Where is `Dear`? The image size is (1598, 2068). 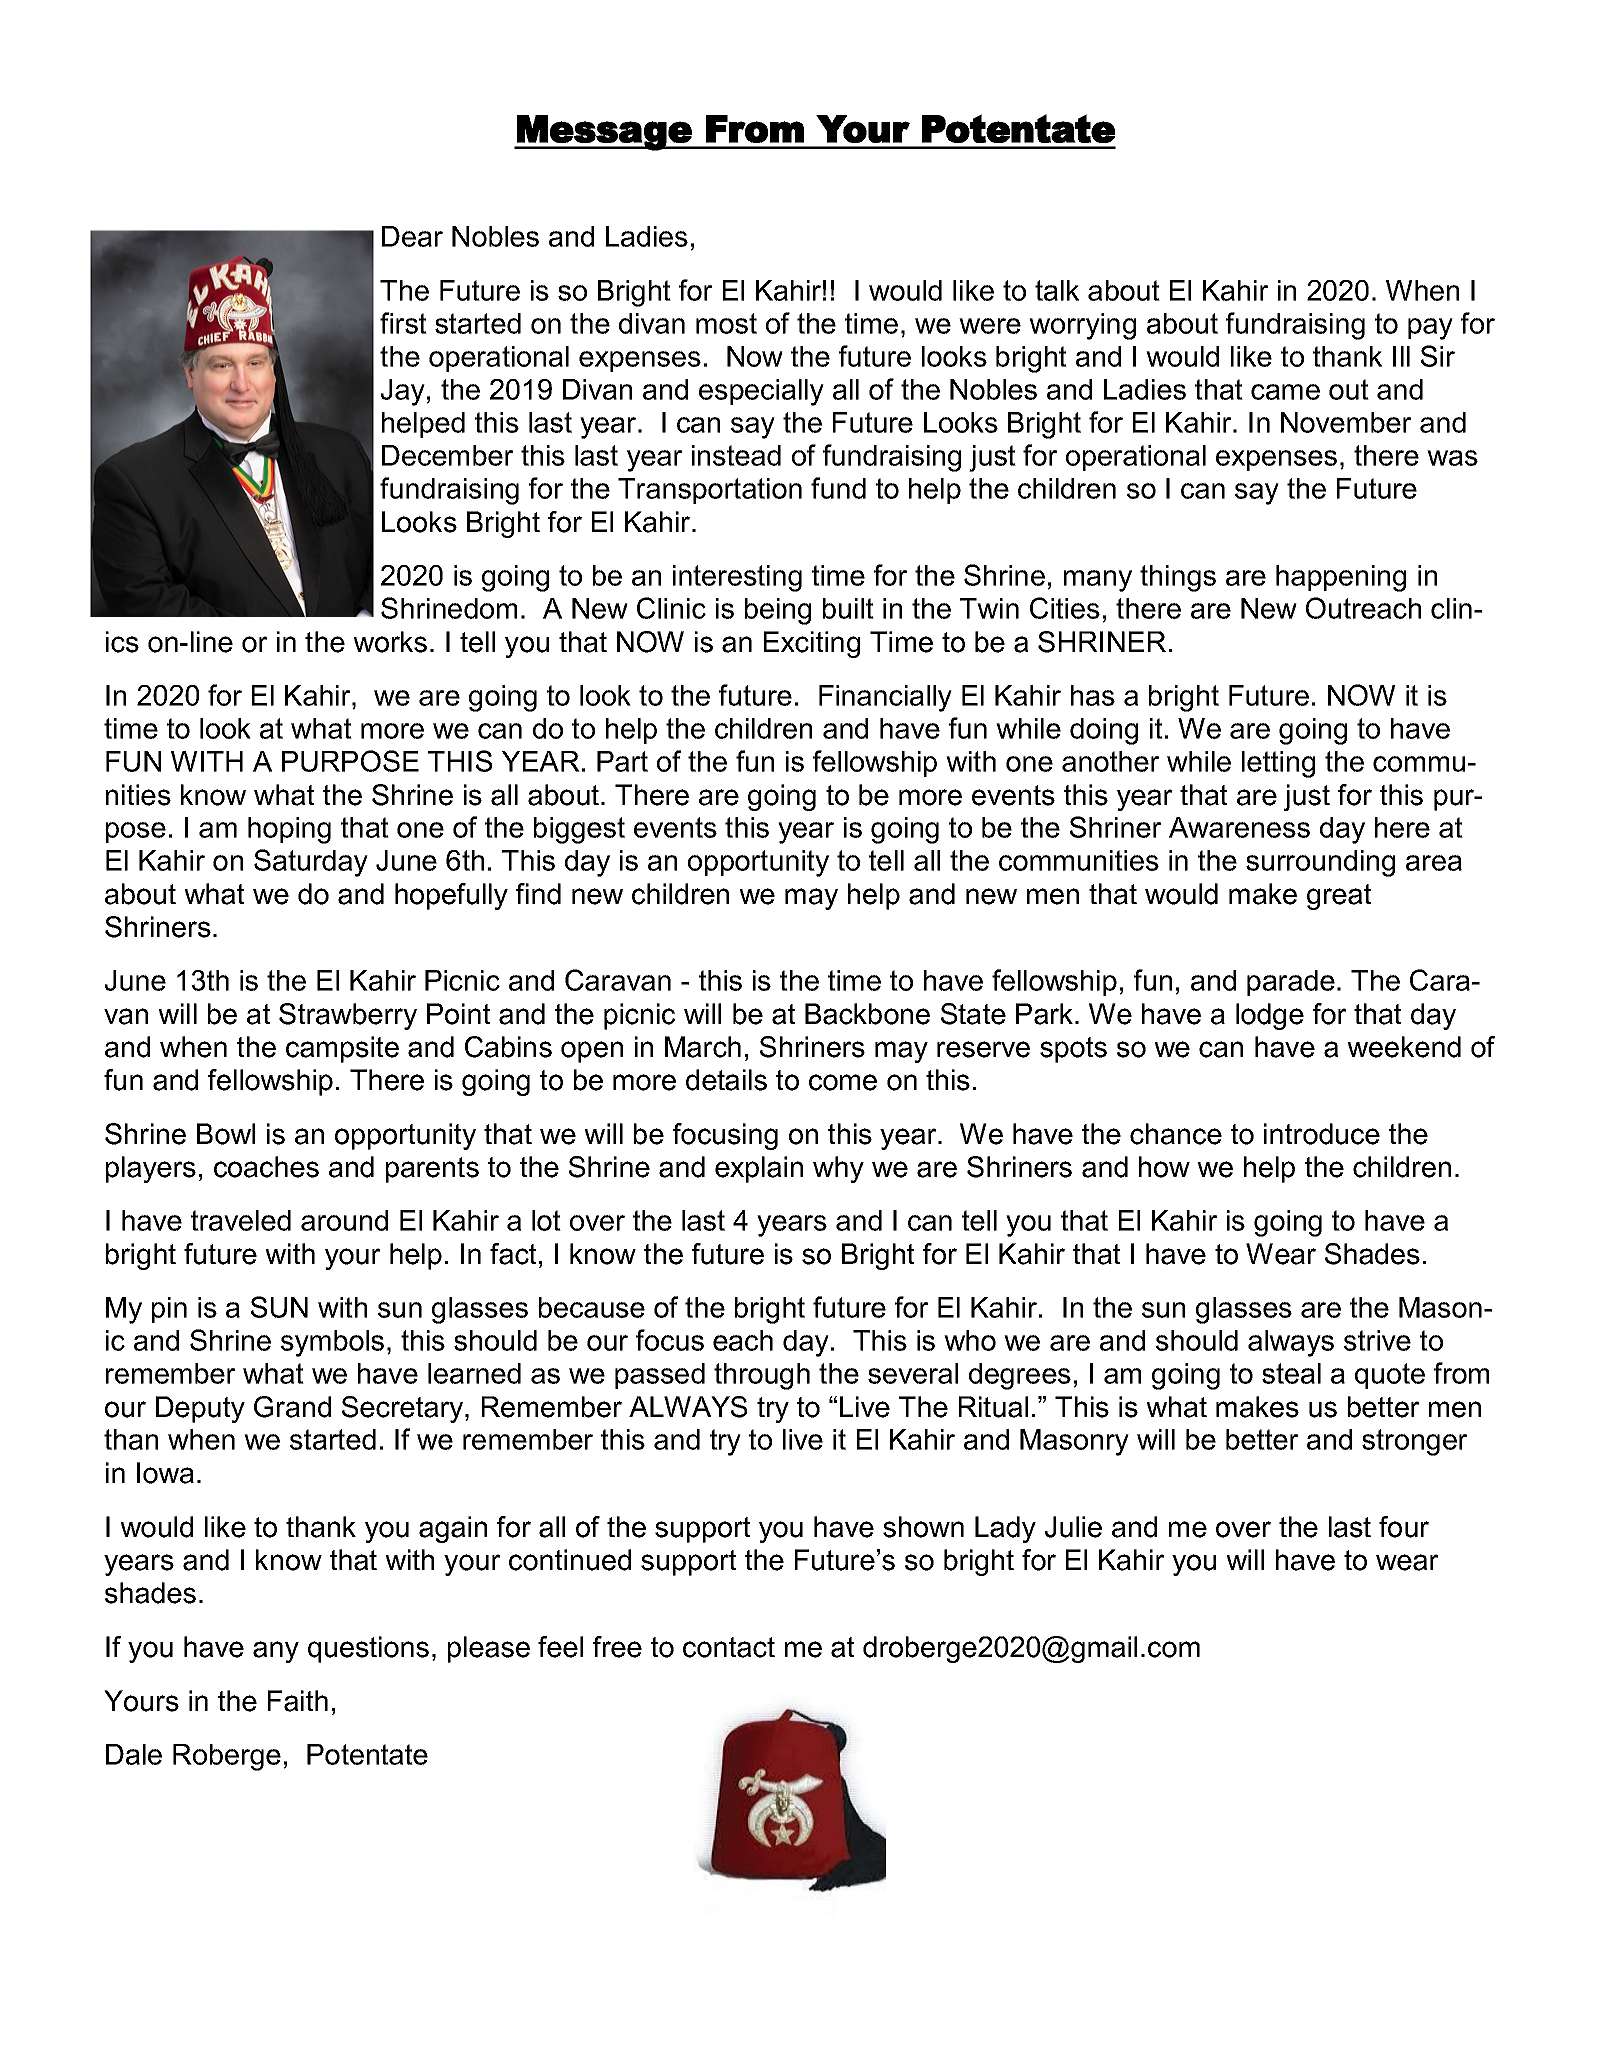
Dear is located at coordinates (412, 236).
